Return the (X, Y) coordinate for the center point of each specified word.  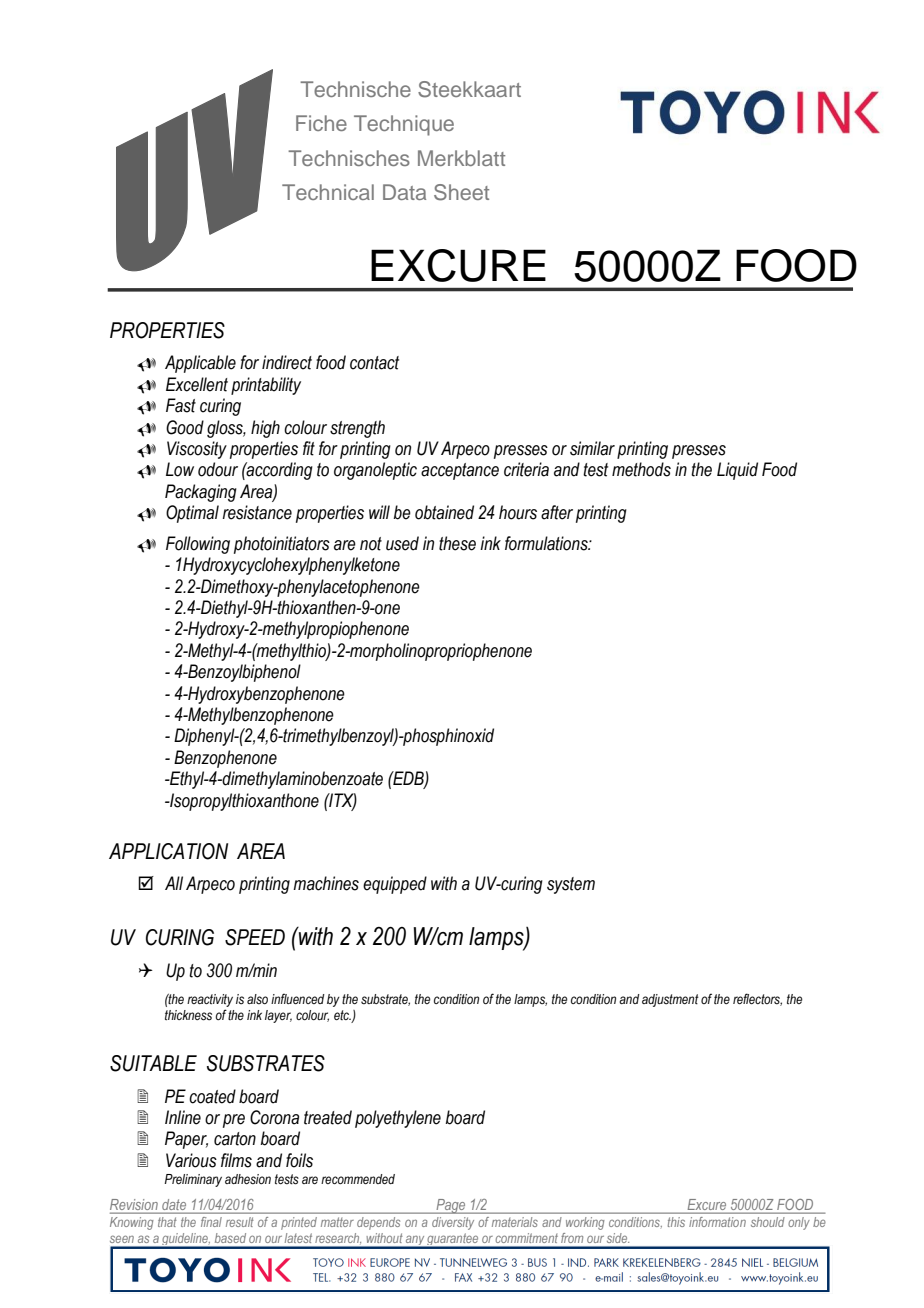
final (211, 1222)
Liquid (737, 471)
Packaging (201, 493)
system (571, 885)
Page (451, 1206)
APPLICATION (168, 851)
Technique (404, 125)
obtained (444, 512)
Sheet (461, 192)
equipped (395, 885)
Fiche (321, 123)
